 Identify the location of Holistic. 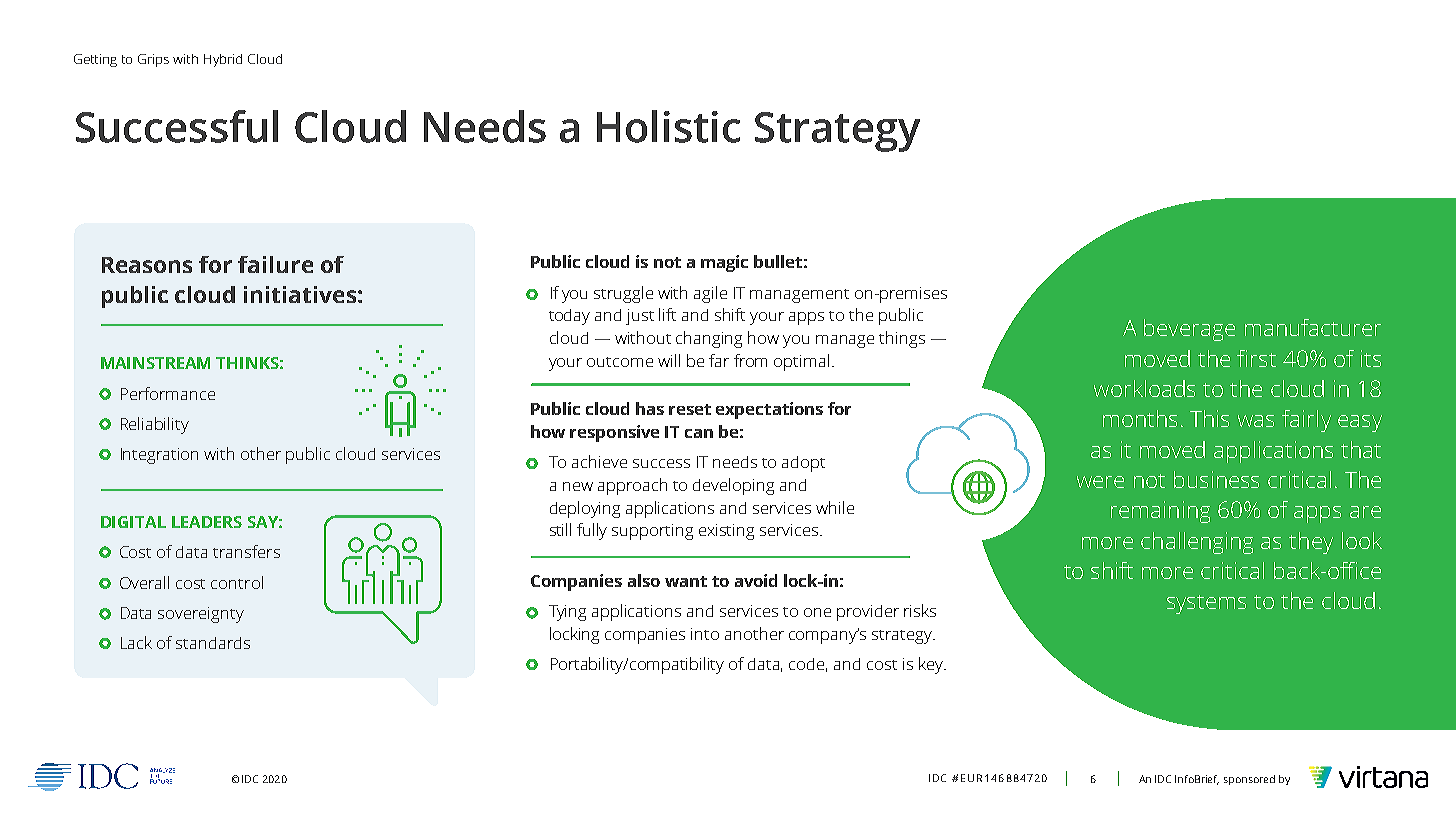
(668, 126).
